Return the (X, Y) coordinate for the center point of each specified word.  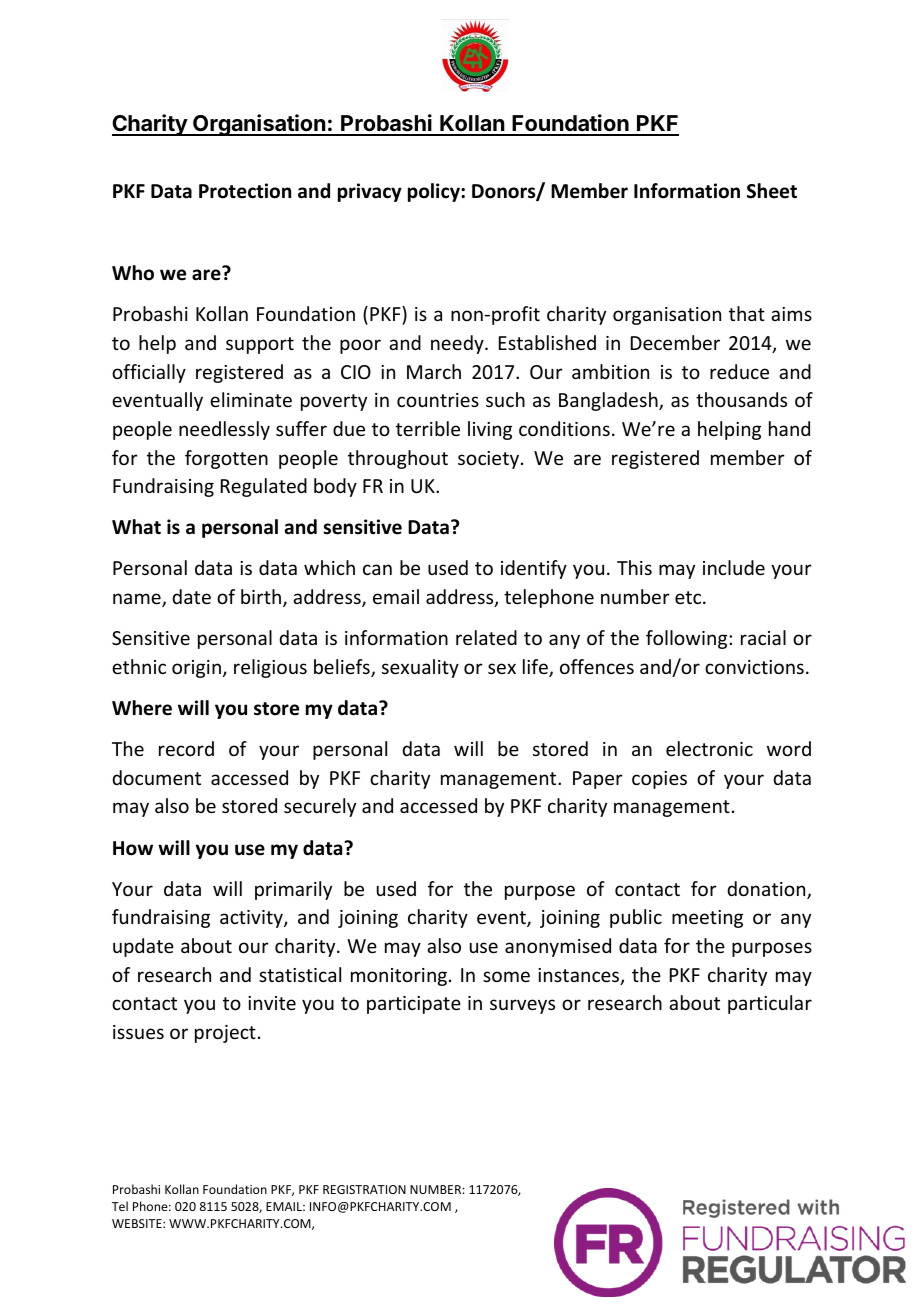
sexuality (420, 668)
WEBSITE (138, 1223)
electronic (709, 748)
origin (196, 669)
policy (435, 192)
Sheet (772, 191)
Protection (245, 191)
